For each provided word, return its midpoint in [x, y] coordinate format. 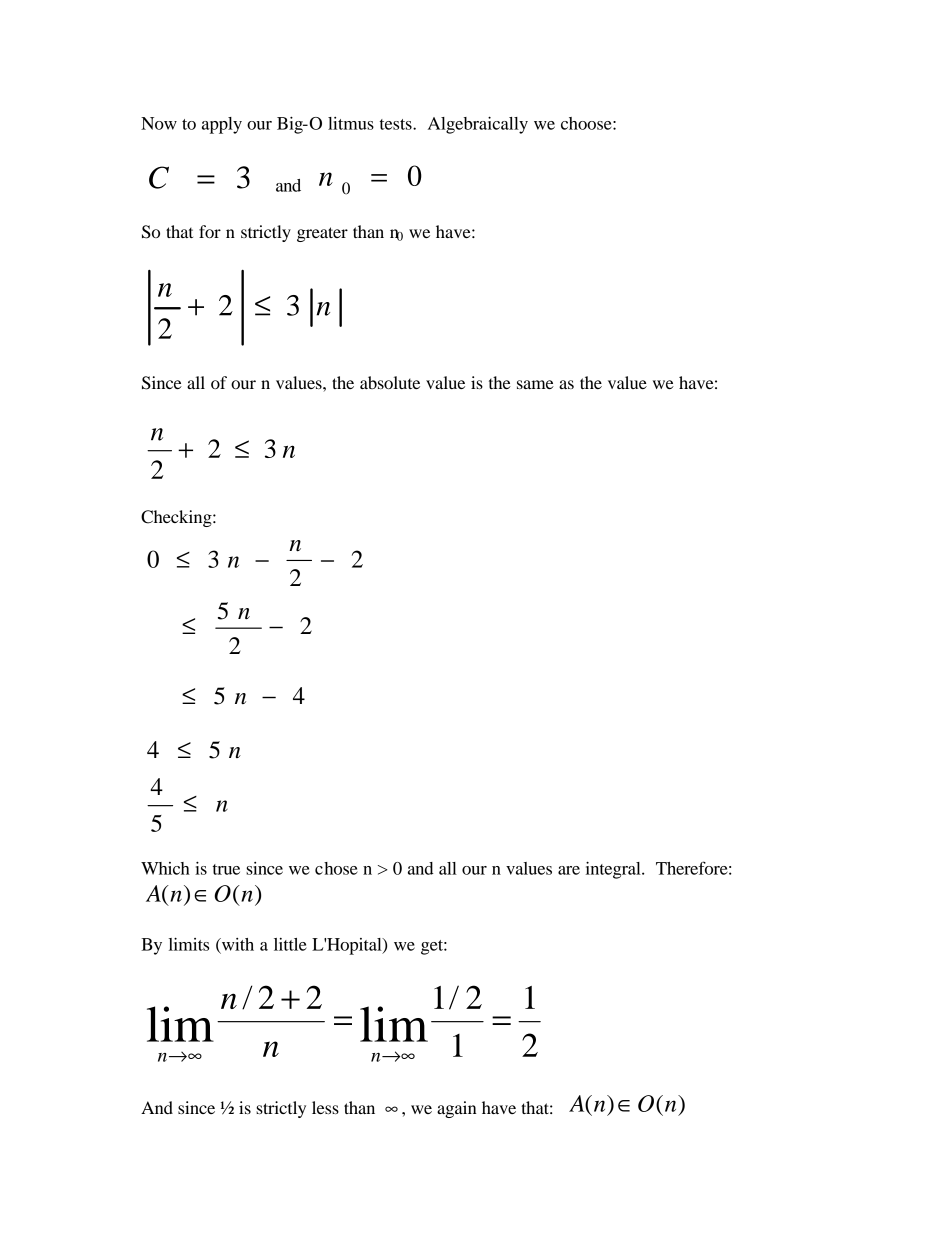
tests [397, 124]
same [535, 384]
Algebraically [478, 125]
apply [222, 125]
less [325, 1107]
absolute [390, 382]
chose [336, 868]
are [569, 870]
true [226, 869]
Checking [177, 518]
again [457, 1109]
